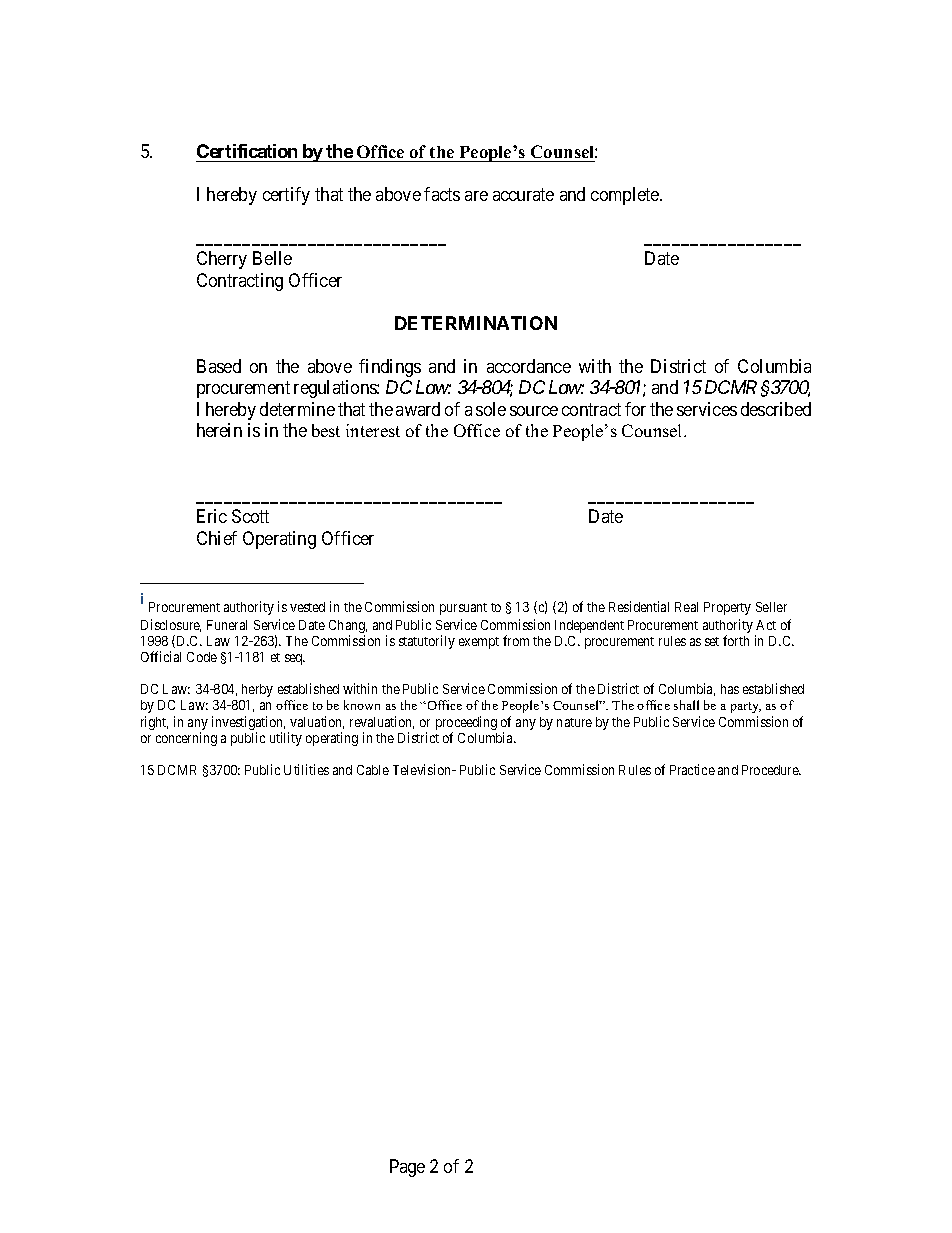 This image has width=952, height=1233. I want to click on sole, so click(491, 409).
